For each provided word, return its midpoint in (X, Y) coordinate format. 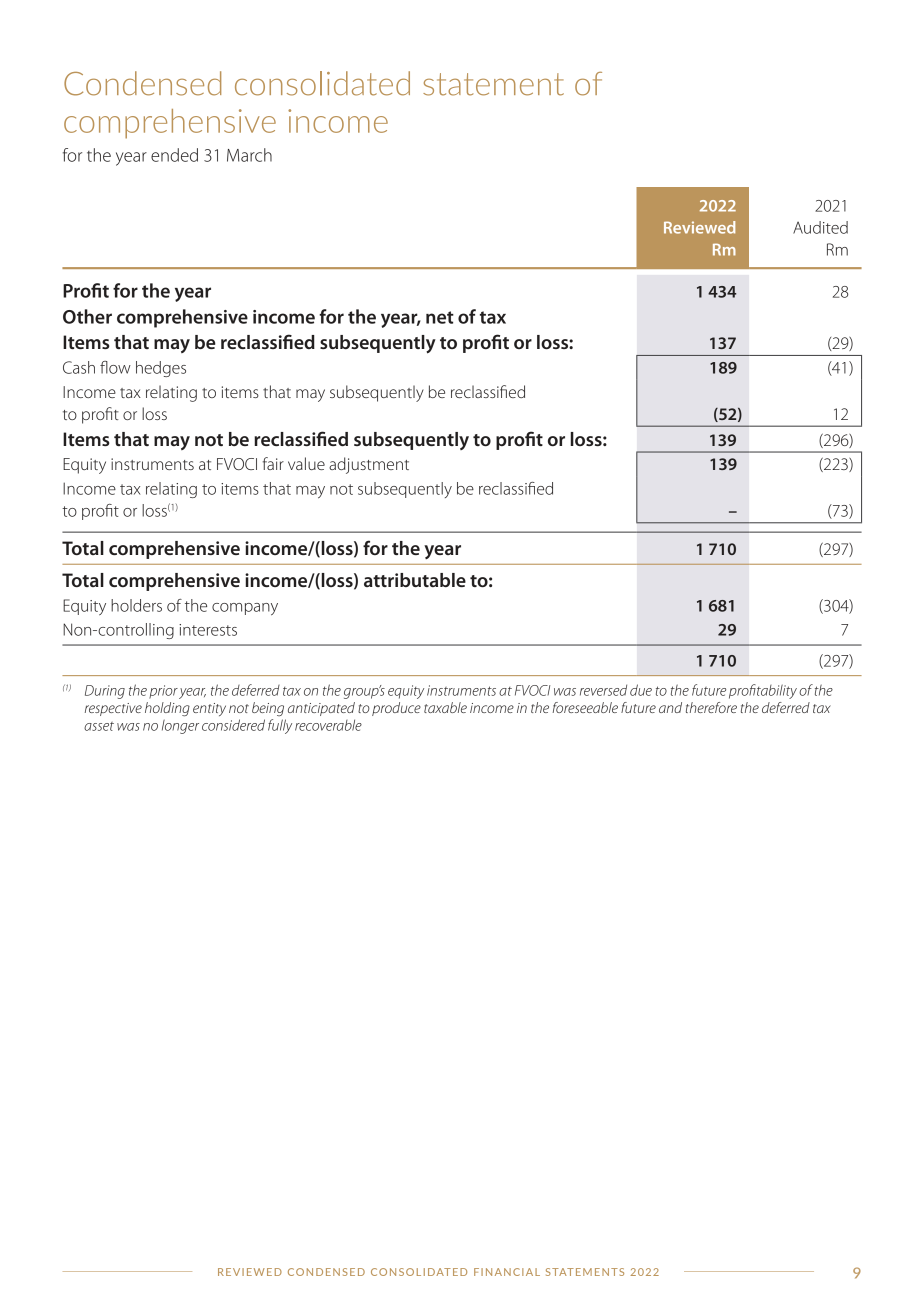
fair (273, 463)
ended (174, 155)
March (249, 155)
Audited (820, 227)
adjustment (369, 465)
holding (167, 709)
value (306, 463)
